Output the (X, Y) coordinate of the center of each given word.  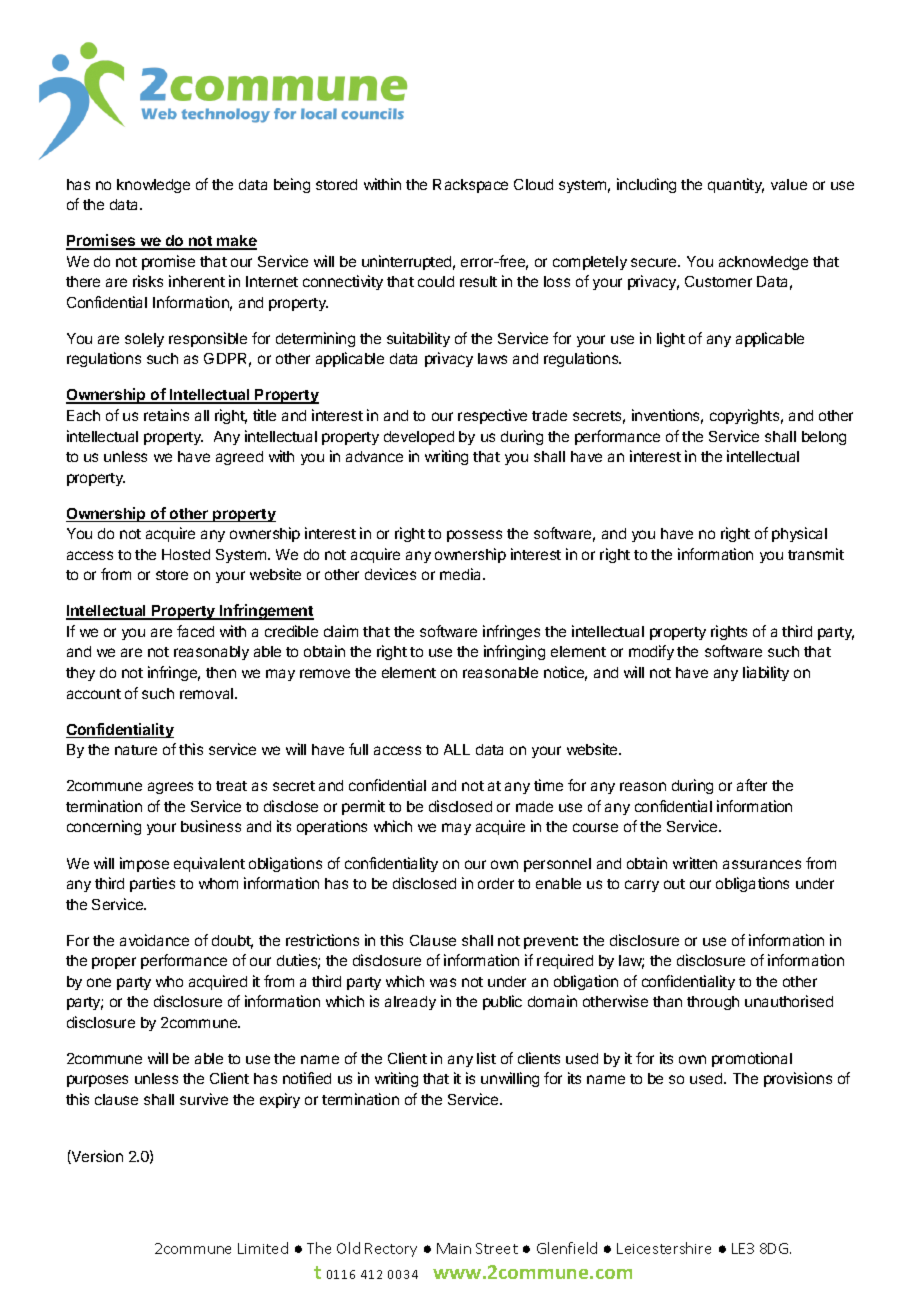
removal (208, 693)
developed (419, 438)
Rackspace (470, 186)
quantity (736, 185)
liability (766, 673)
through (713, 1003)
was (443, 982)
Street (497, 1248)
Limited (263, 1248)
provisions (798, 1079)
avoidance (154, 940)
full (358, 749)
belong (824, 438)
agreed (239, 458)
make (236, 242)
